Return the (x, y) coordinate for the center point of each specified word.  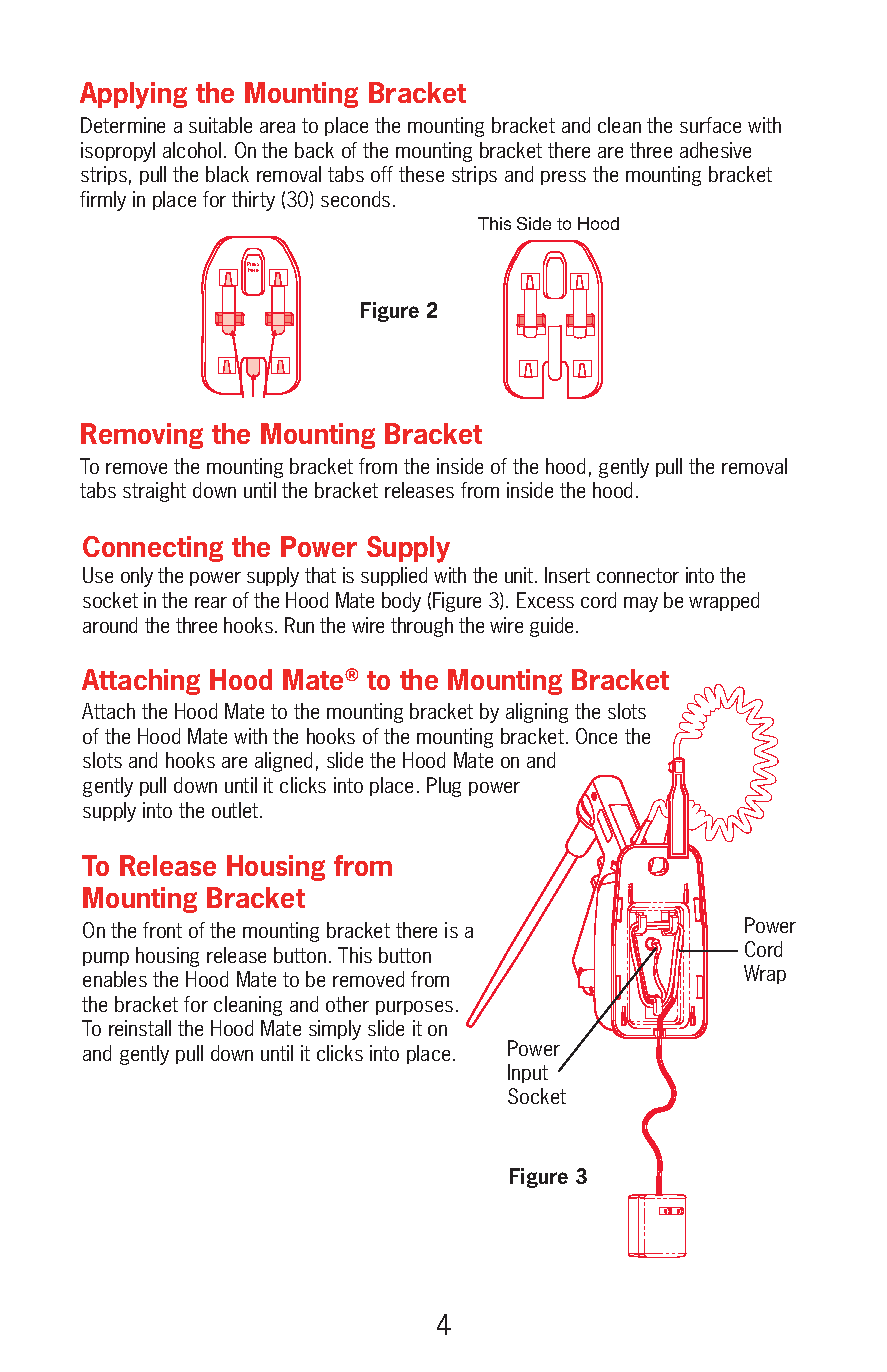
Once (596, 736)
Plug (444, 787)
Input (528, 1073)
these (421, 174)
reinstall (140, 1028)
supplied (394, 576)
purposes (414, 1008)
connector (638, 575)
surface (710, 125)
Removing (142, 436)
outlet (236, 810)
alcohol (192, 150)
